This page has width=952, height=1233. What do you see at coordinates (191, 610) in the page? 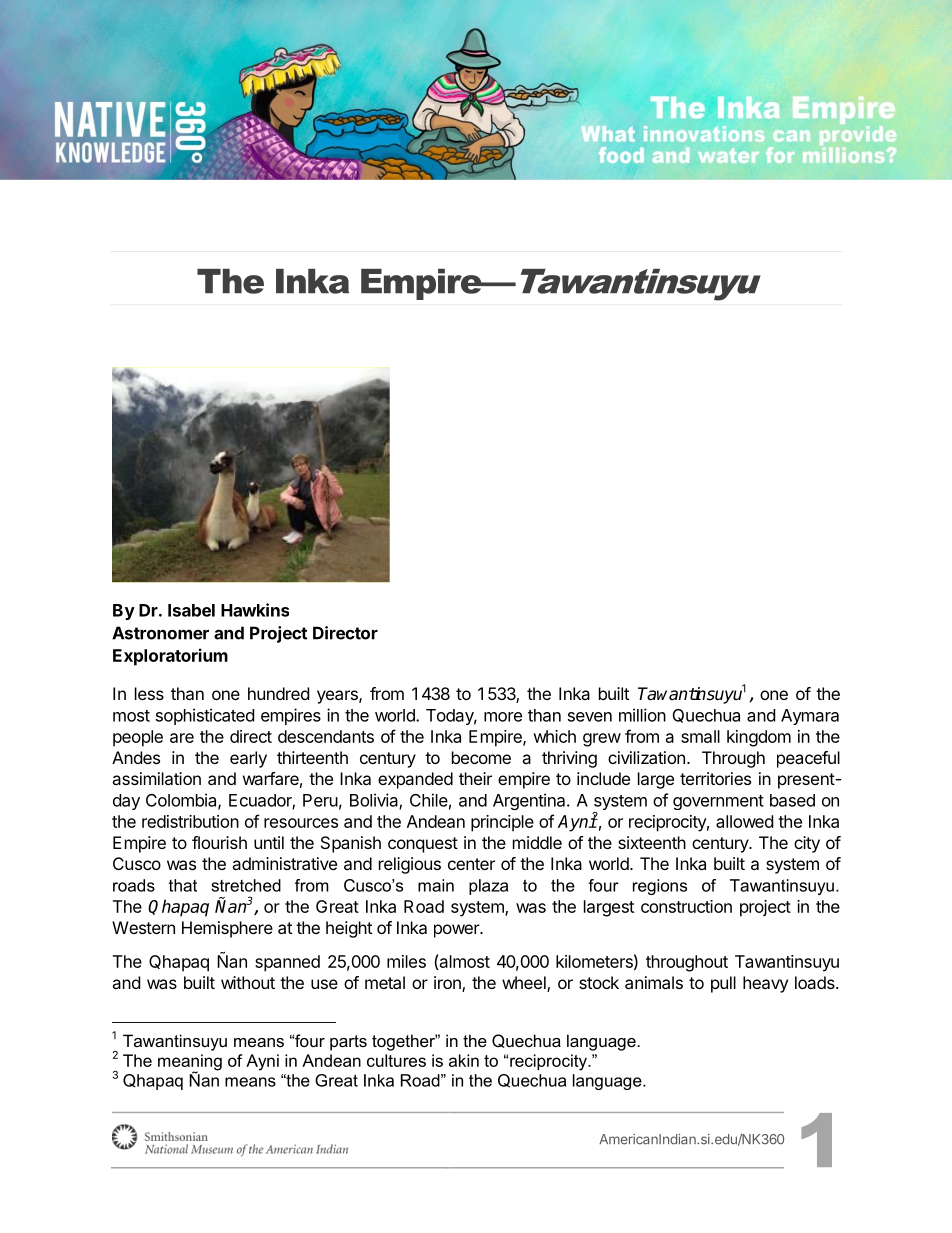
I see `Isabel` at bounding box center [191, 610].
